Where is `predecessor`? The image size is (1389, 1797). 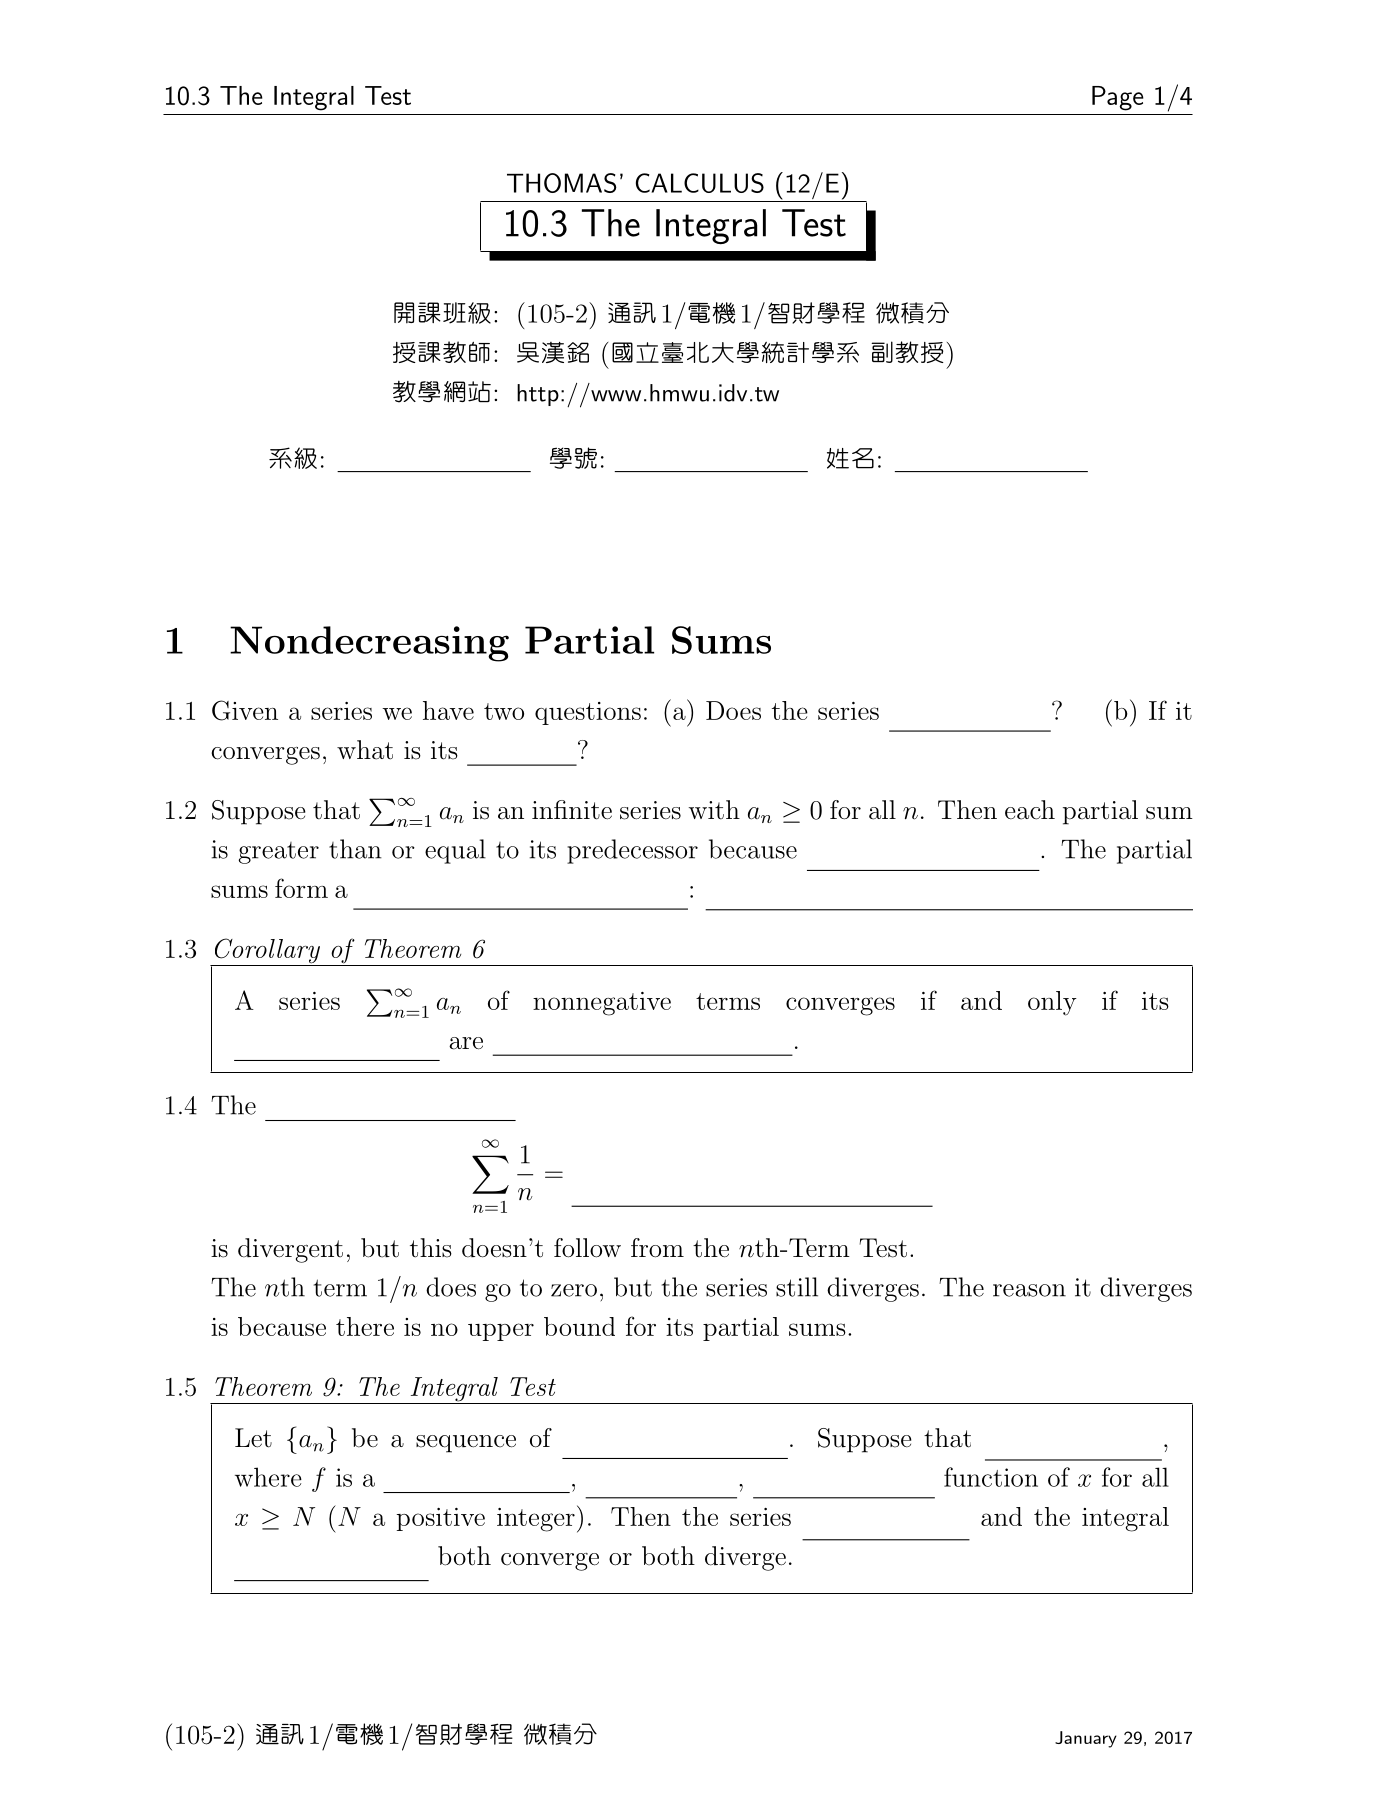 predecessor is located at coordinates (632, 851).
